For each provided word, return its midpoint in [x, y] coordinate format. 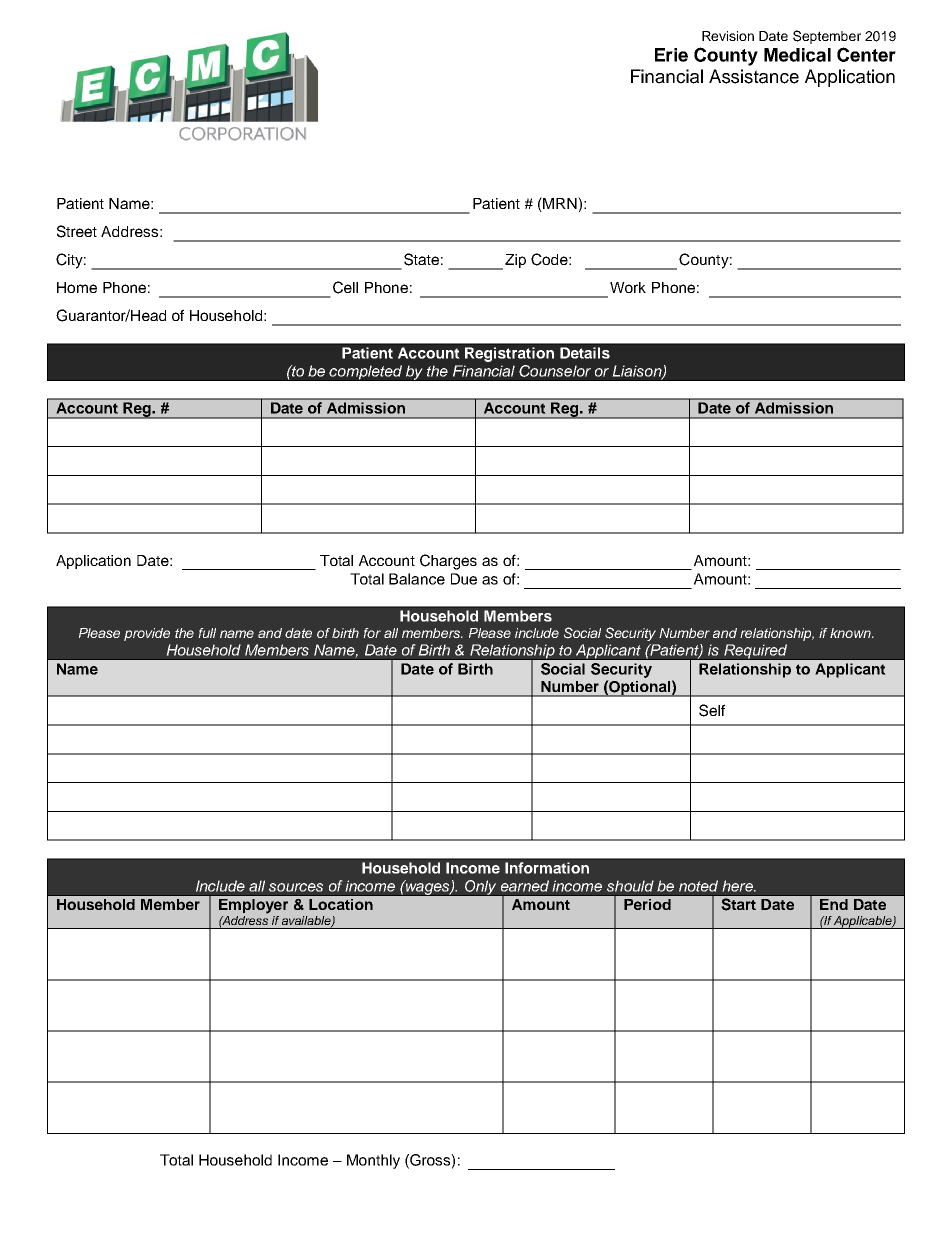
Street [77, 231]
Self [712, 710]
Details [585, 353]
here [738, 886]
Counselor [555, 371]
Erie [671, 55]
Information [547, 868]
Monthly [373, 1161]
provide [147, 634]
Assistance [754, 76]
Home [77, 287]
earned [525, 886]
